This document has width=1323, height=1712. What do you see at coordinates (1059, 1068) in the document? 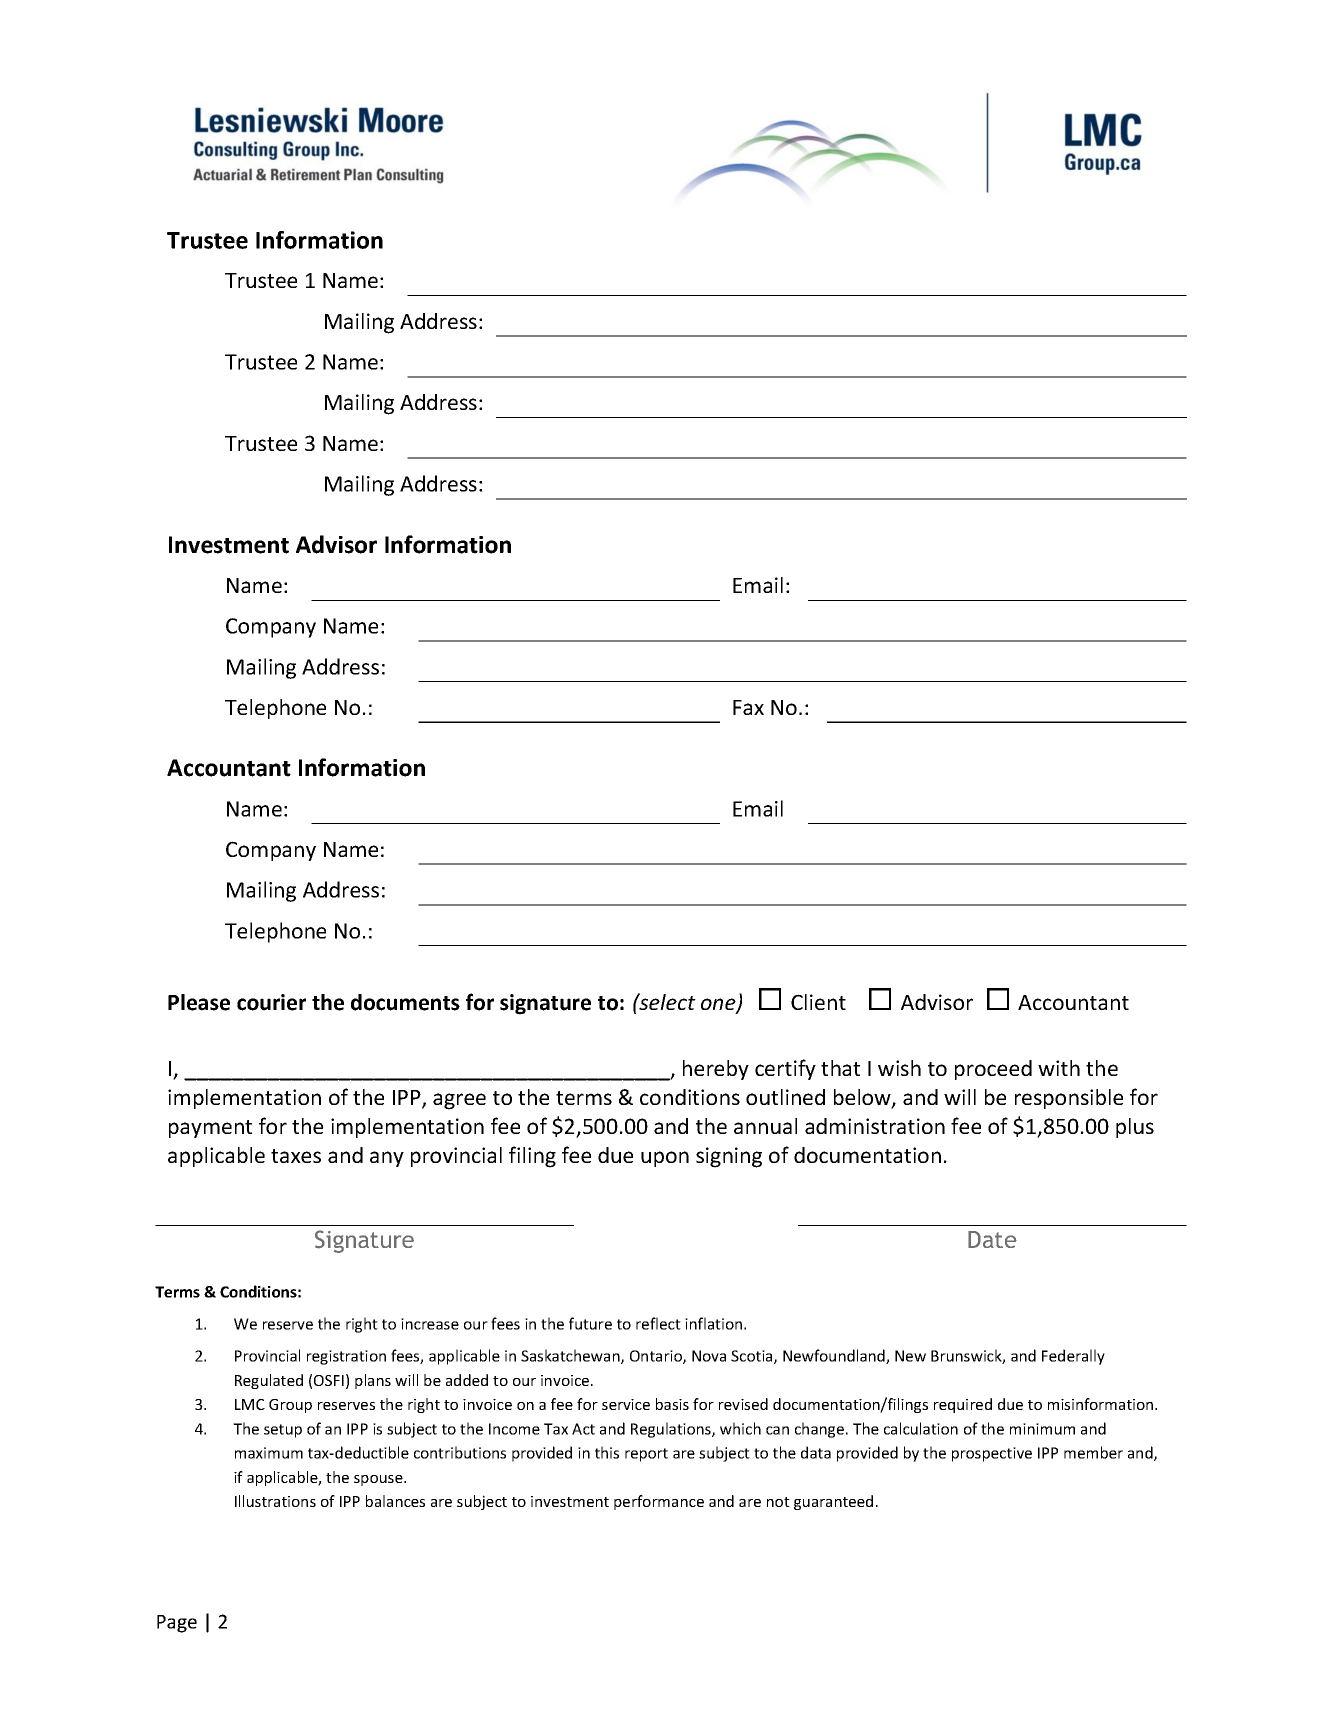
I see `with` at bounding box center [1059, 1068].
